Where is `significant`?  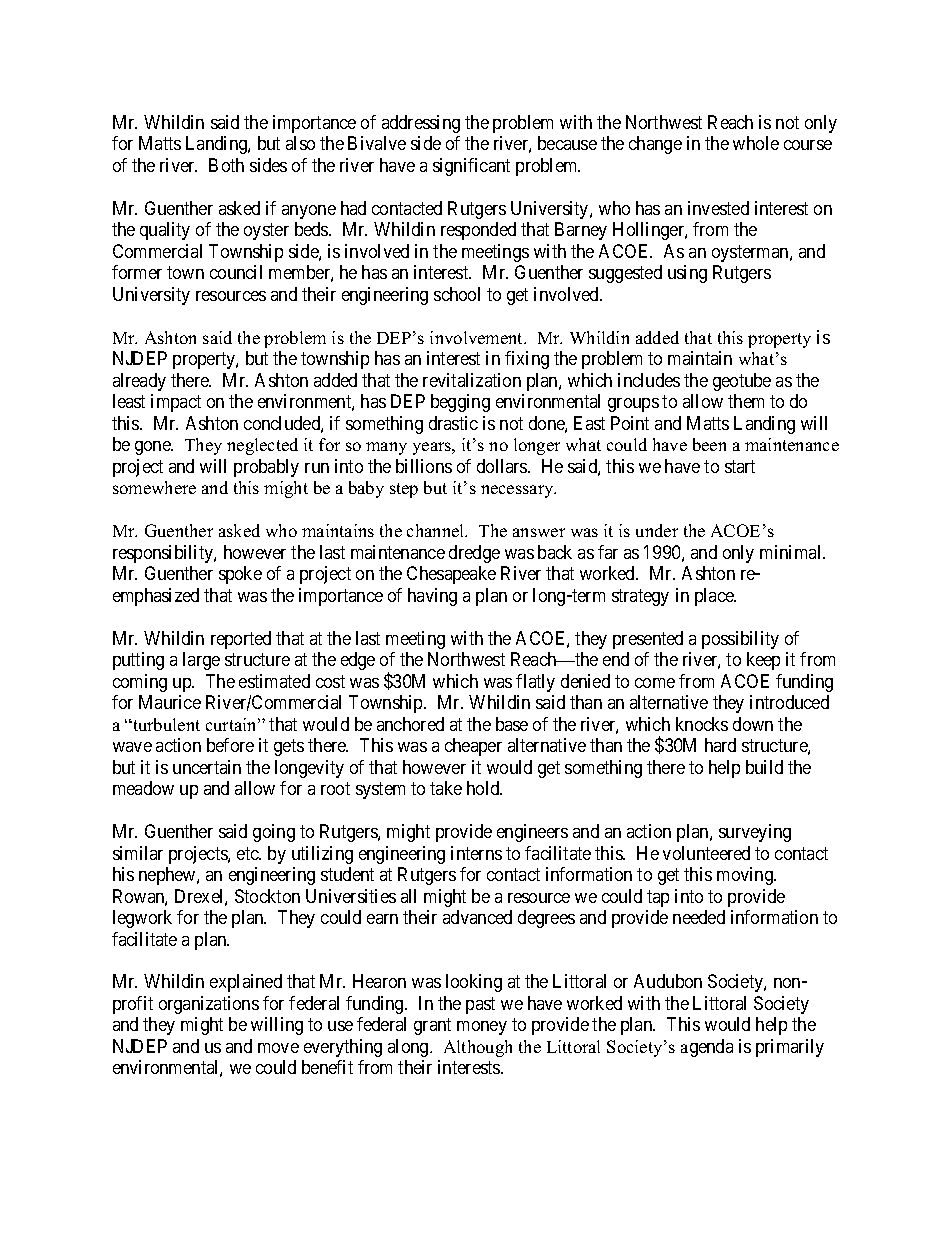
significant is located at coordinates (471, 167).
